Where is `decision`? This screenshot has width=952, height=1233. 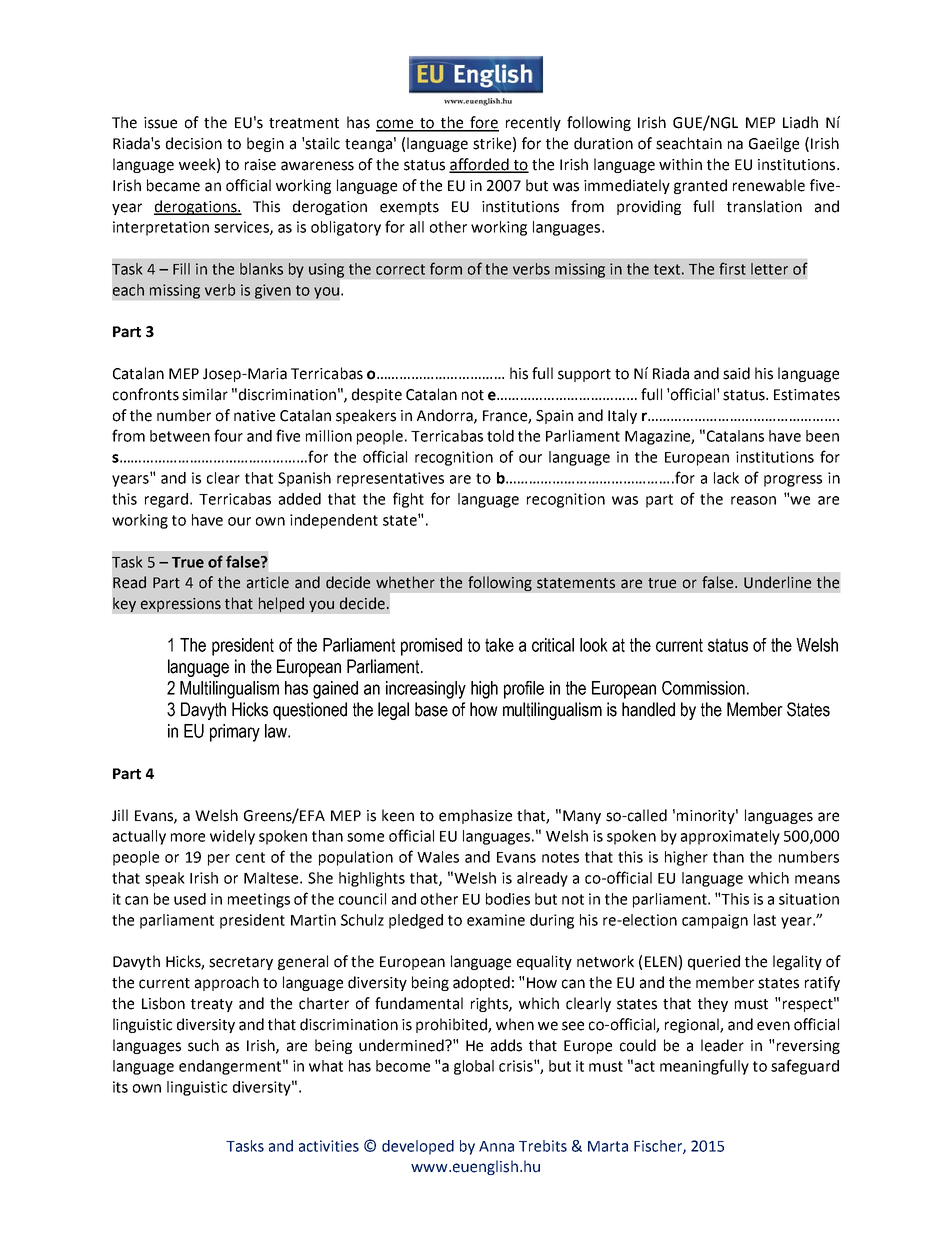 decision is located at coordinates (194, 143).
